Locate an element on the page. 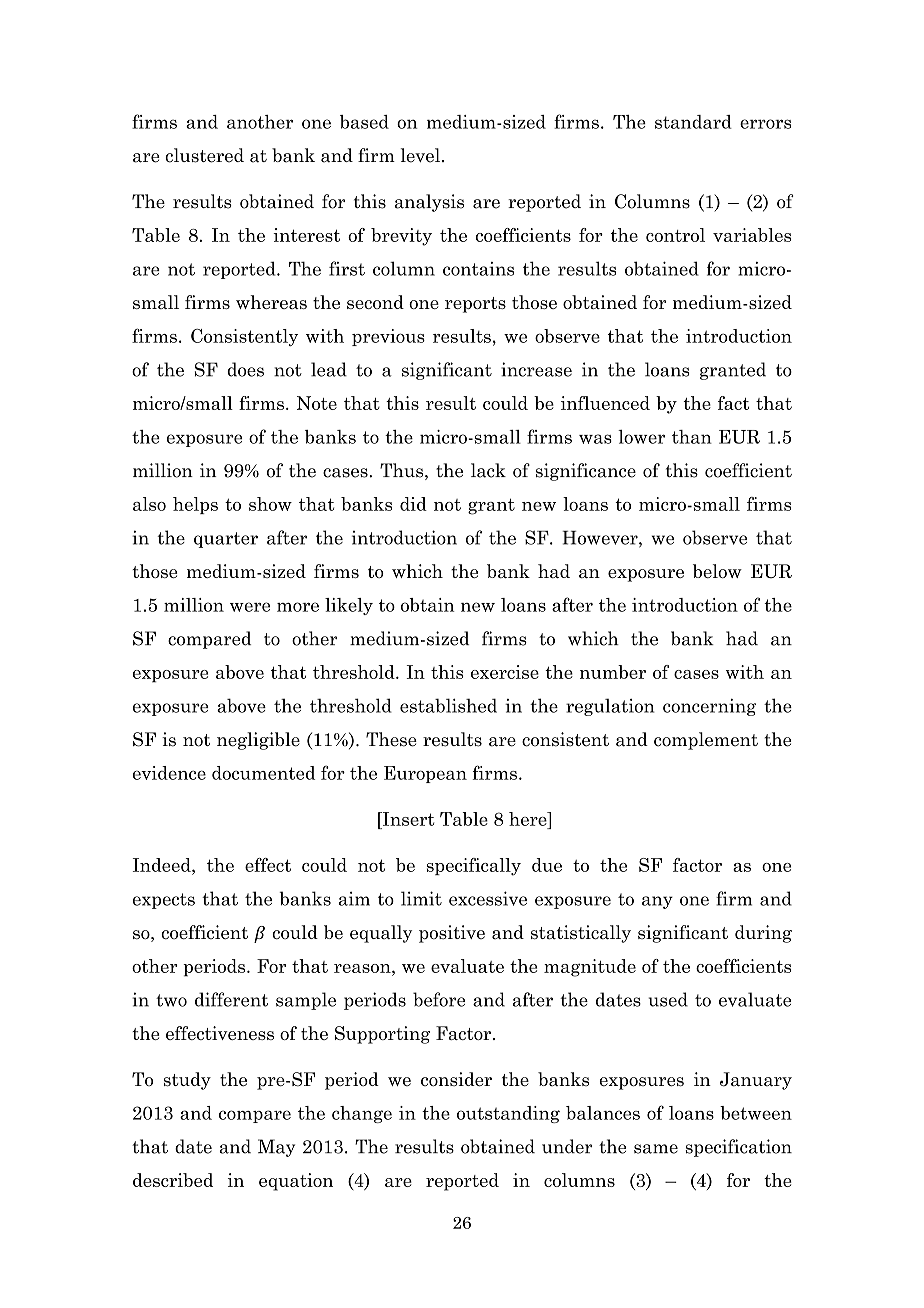 This page has width=924, height=1308. exercise is located at coordinates (505, 672).
